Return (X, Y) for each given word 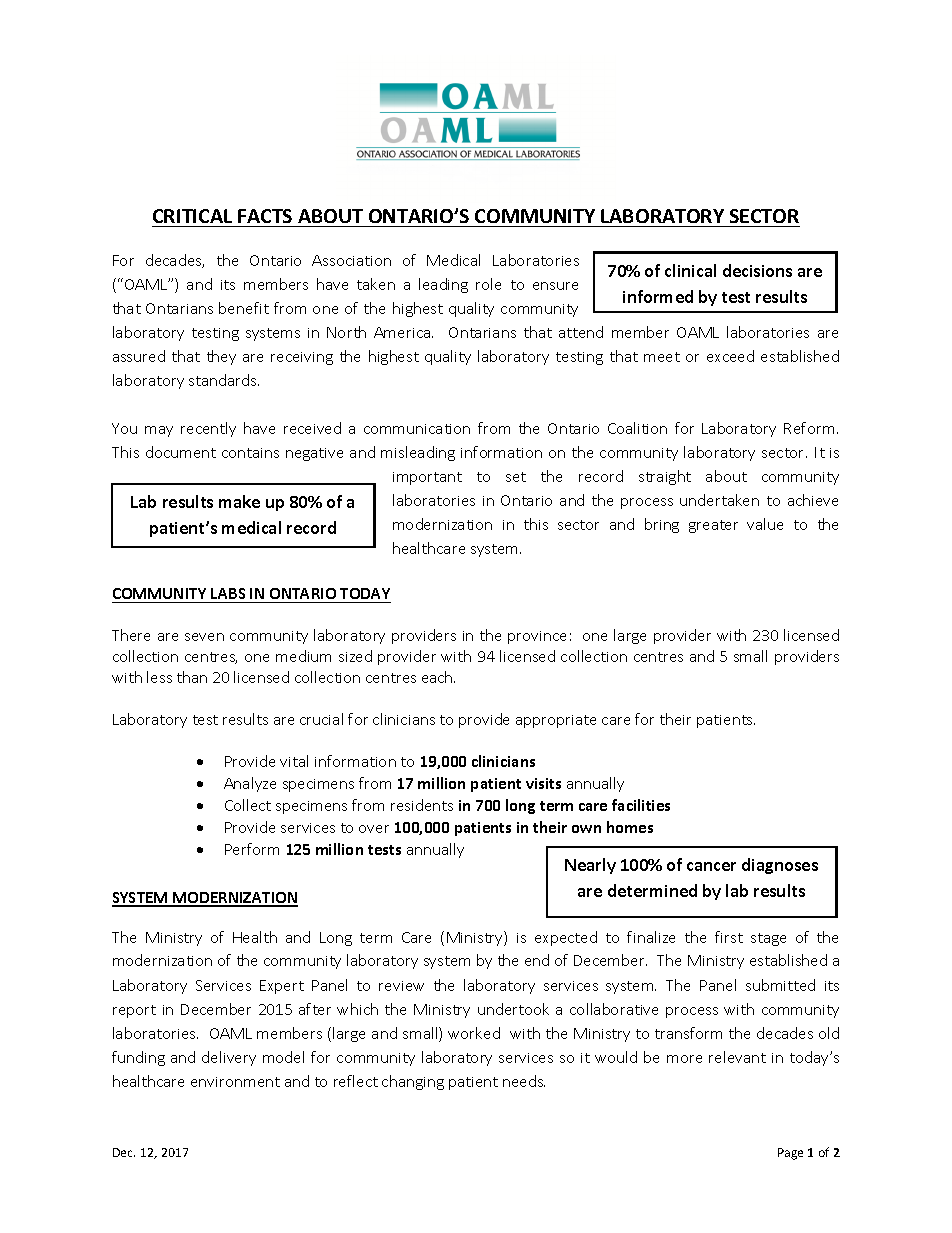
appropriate (556, 721)
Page (790, 1154)
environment (235, 1082)
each (438, 677)
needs (524, 1081)
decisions (757, 270)
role (488, 284)
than (192, 677)
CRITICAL (192, 216)
